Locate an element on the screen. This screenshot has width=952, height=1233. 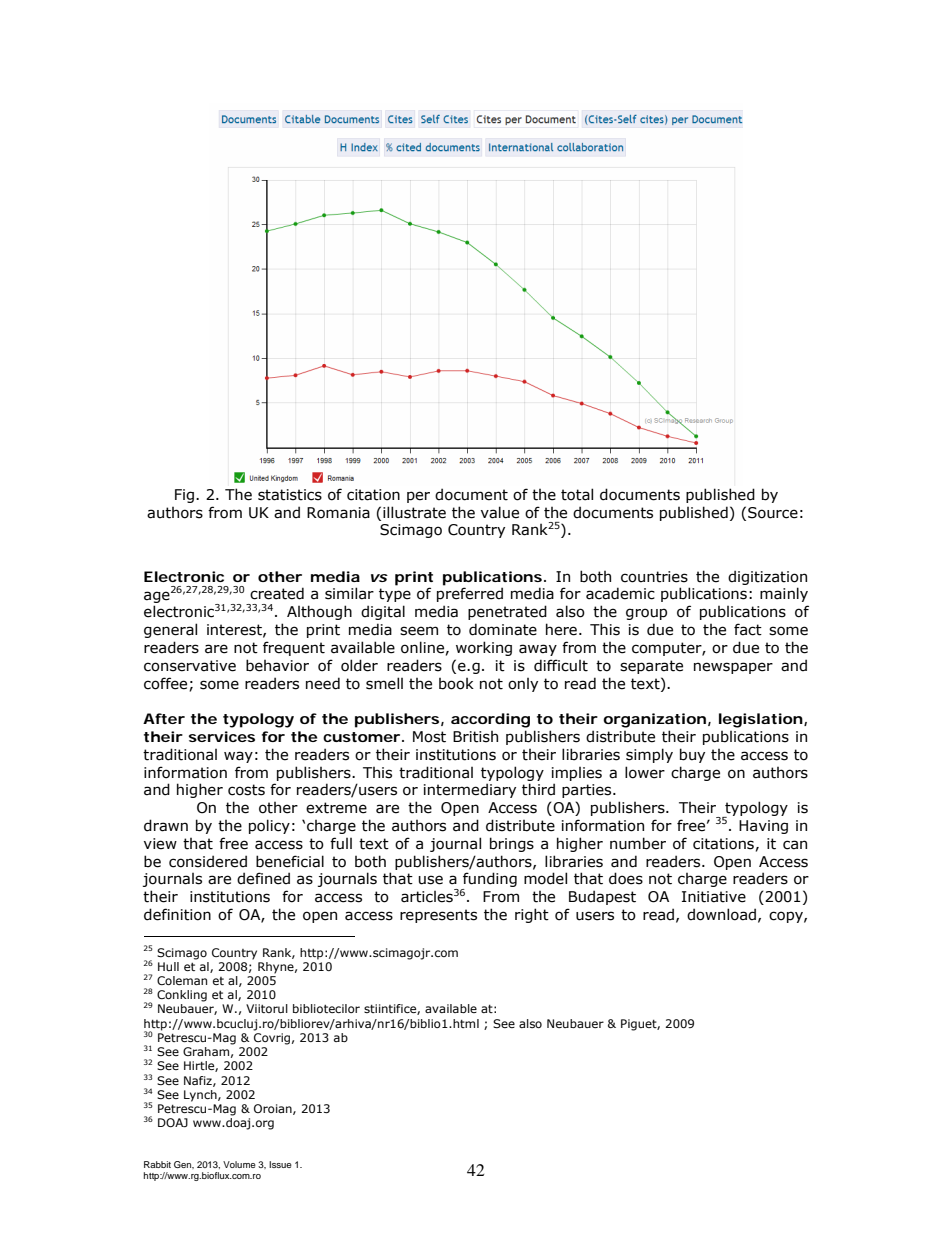
Source is located at coordinates (773, 513).
